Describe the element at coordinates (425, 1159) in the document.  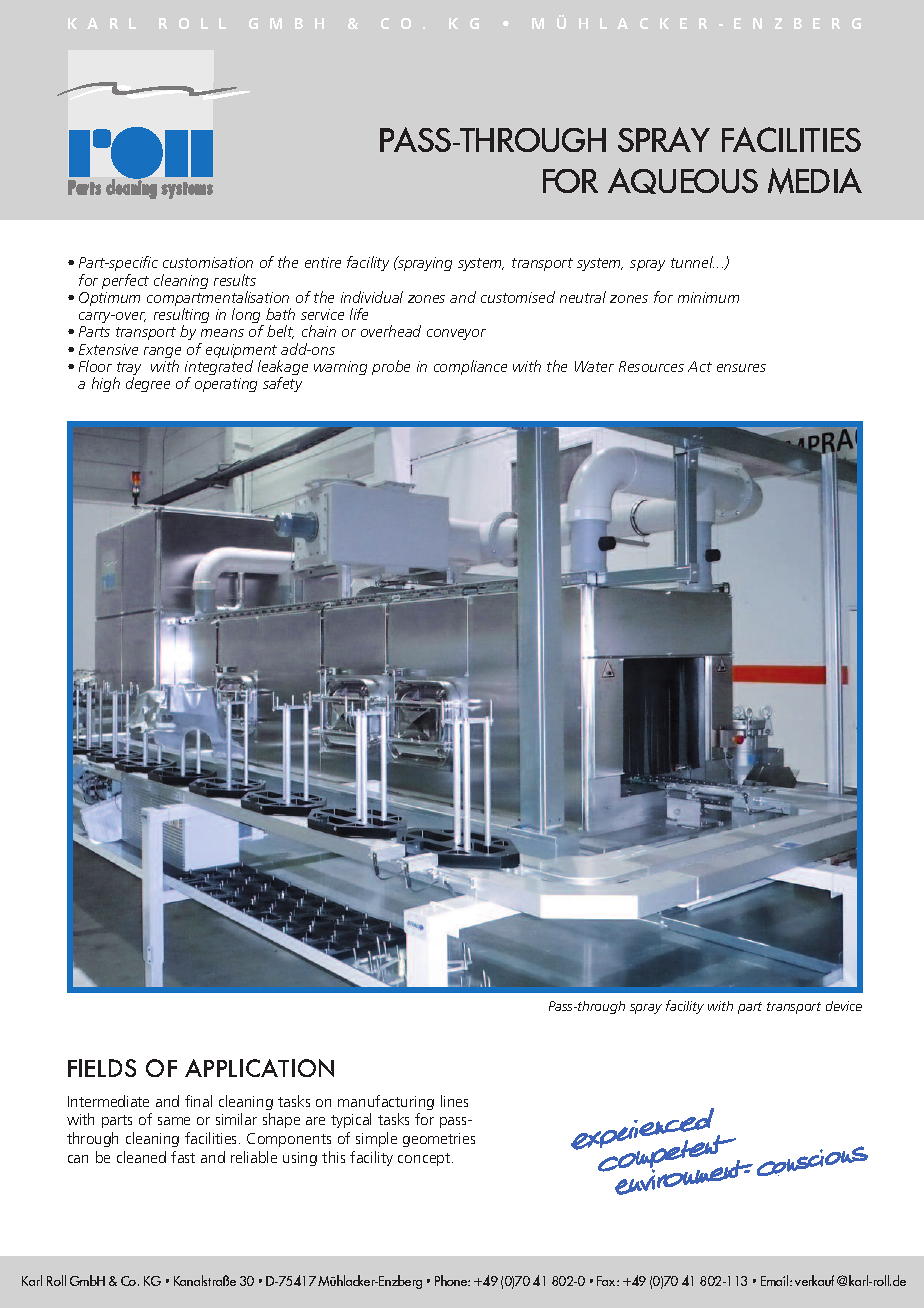
I see `concept` at that location.
